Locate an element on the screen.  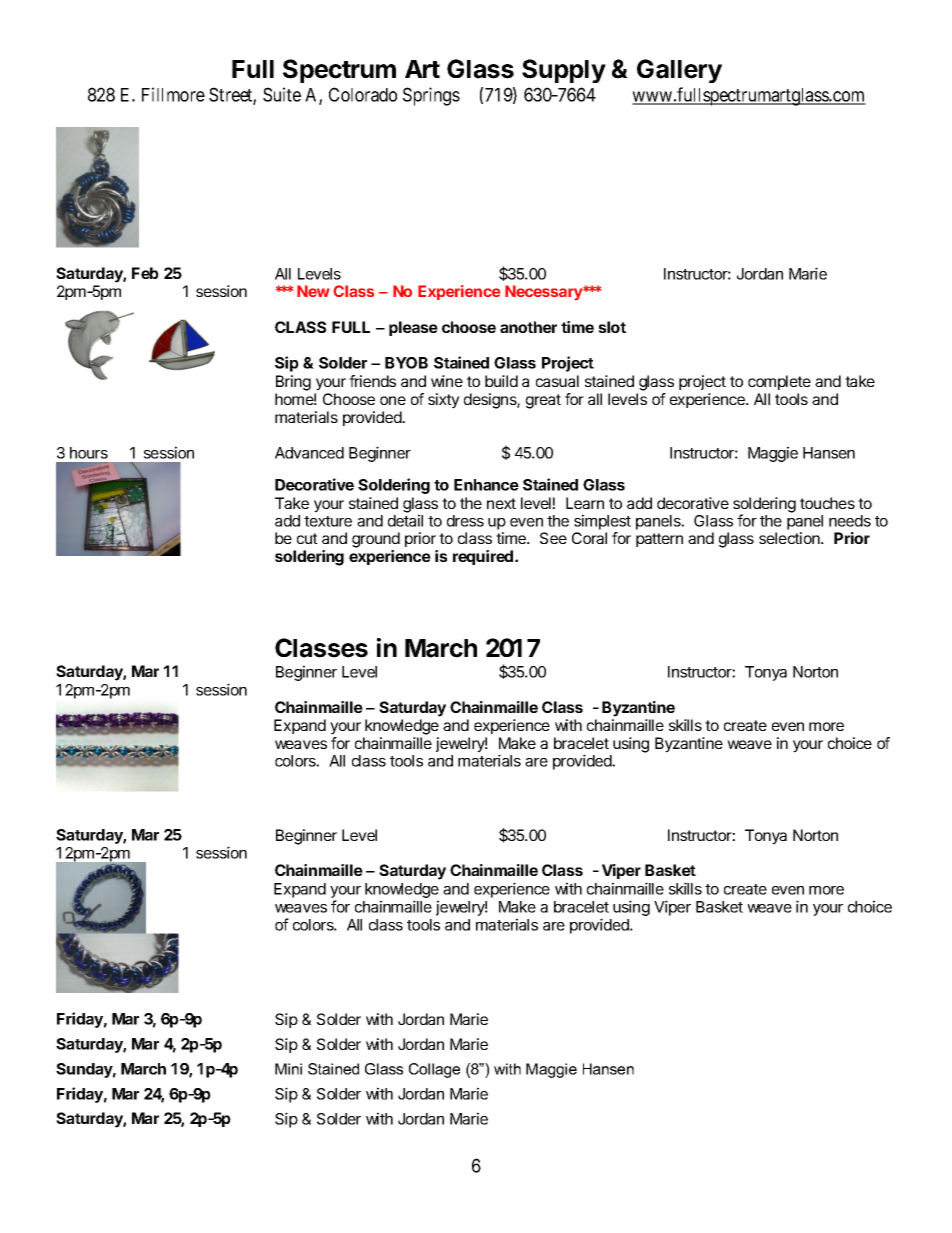
needs is located at coordinates (850, 521).
